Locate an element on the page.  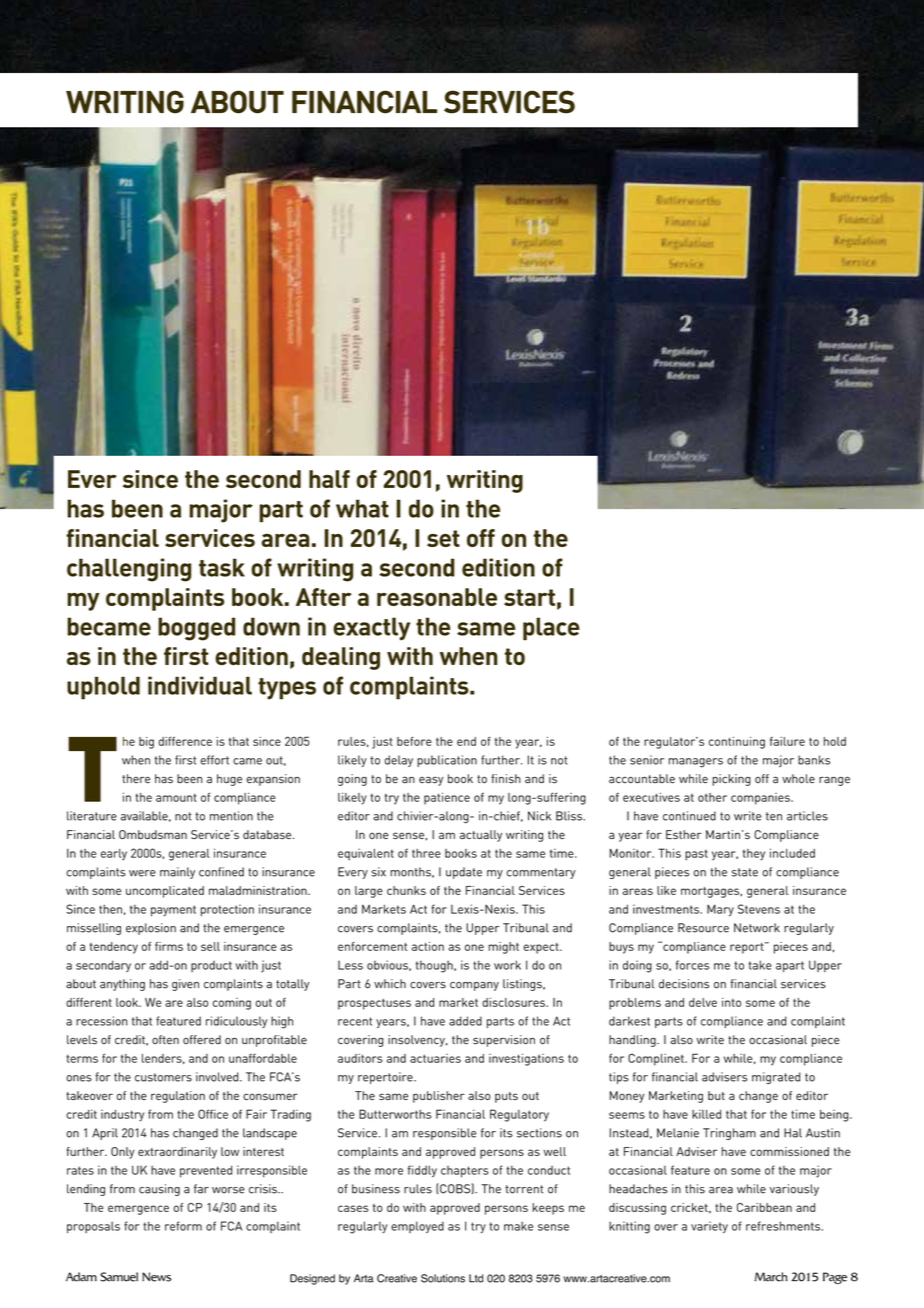
added is located at coordinates (465, 1021).
